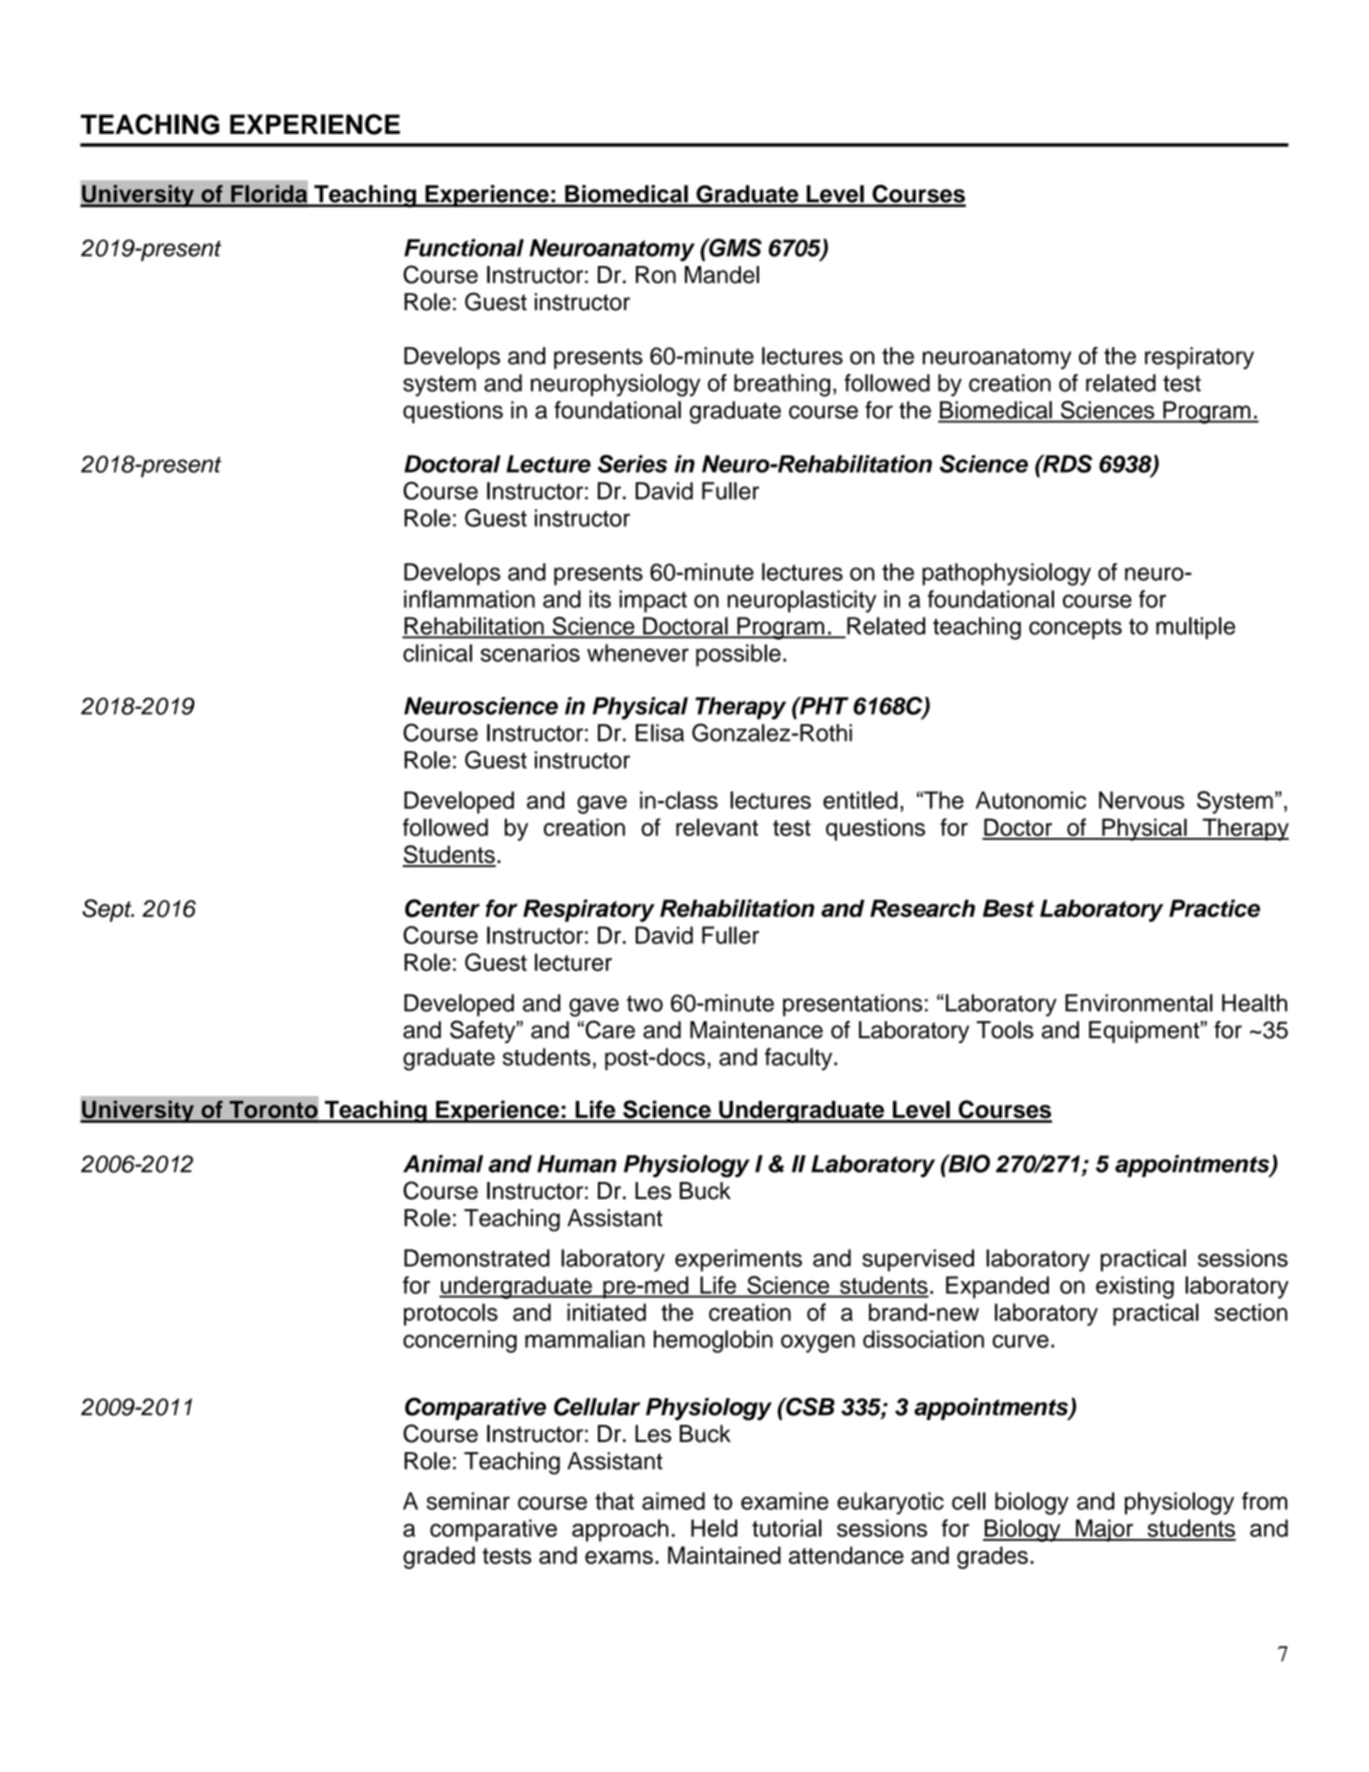 The height and width of the screenshot is (1772, 1369). I want to click on clinical, so click(437, 653).
